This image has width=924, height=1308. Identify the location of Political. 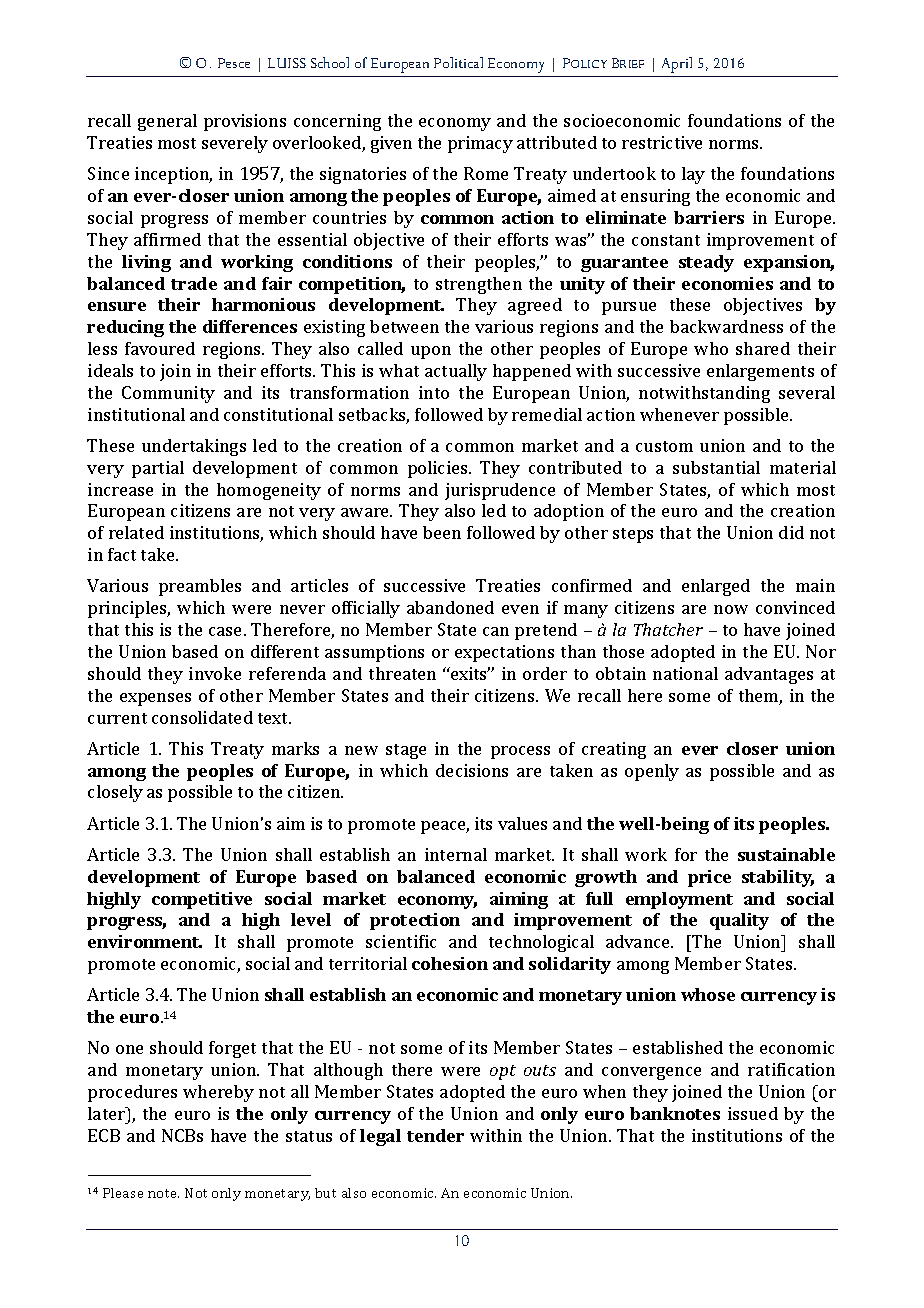
(458, 62).
